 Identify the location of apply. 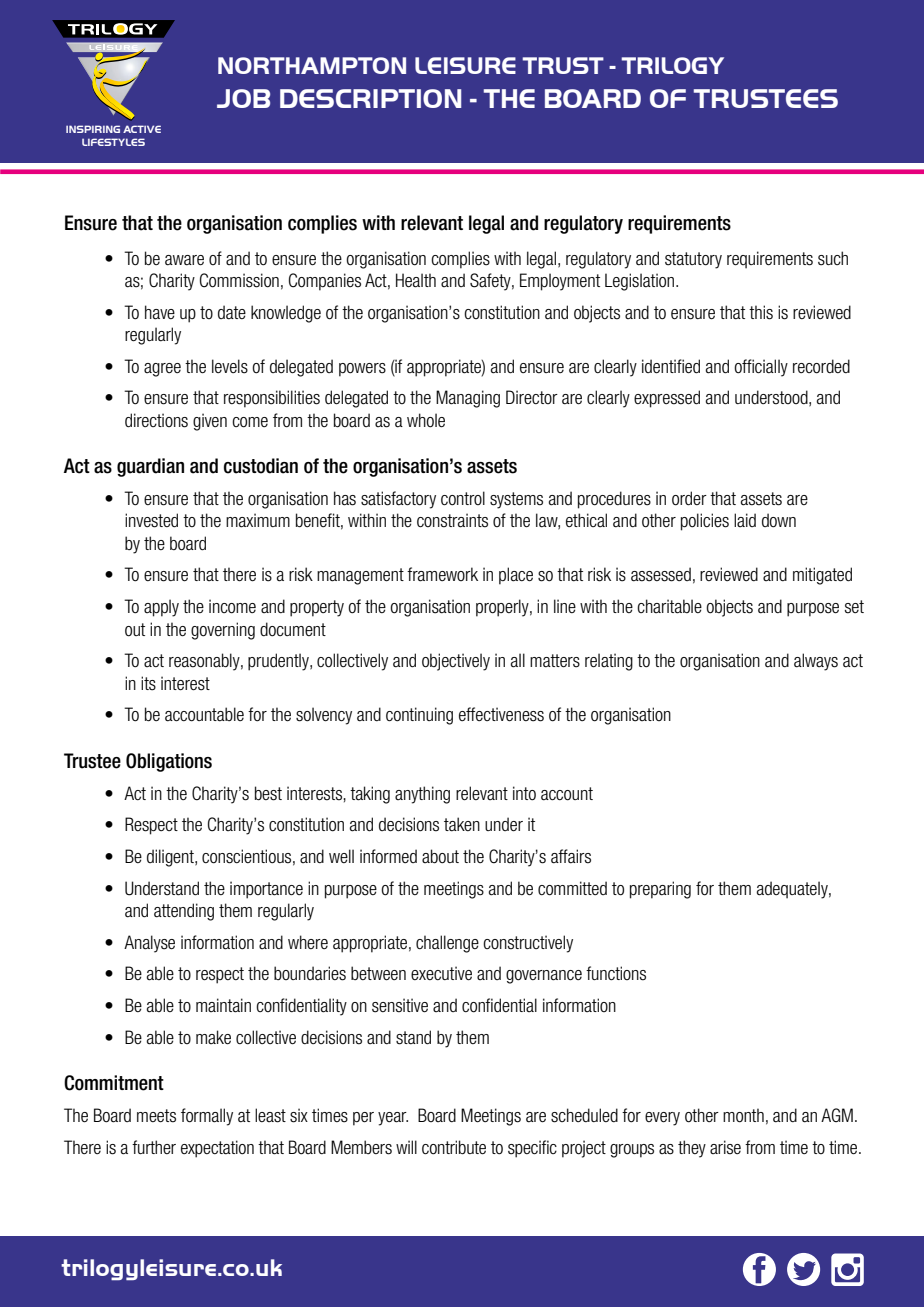
(161, 608).
